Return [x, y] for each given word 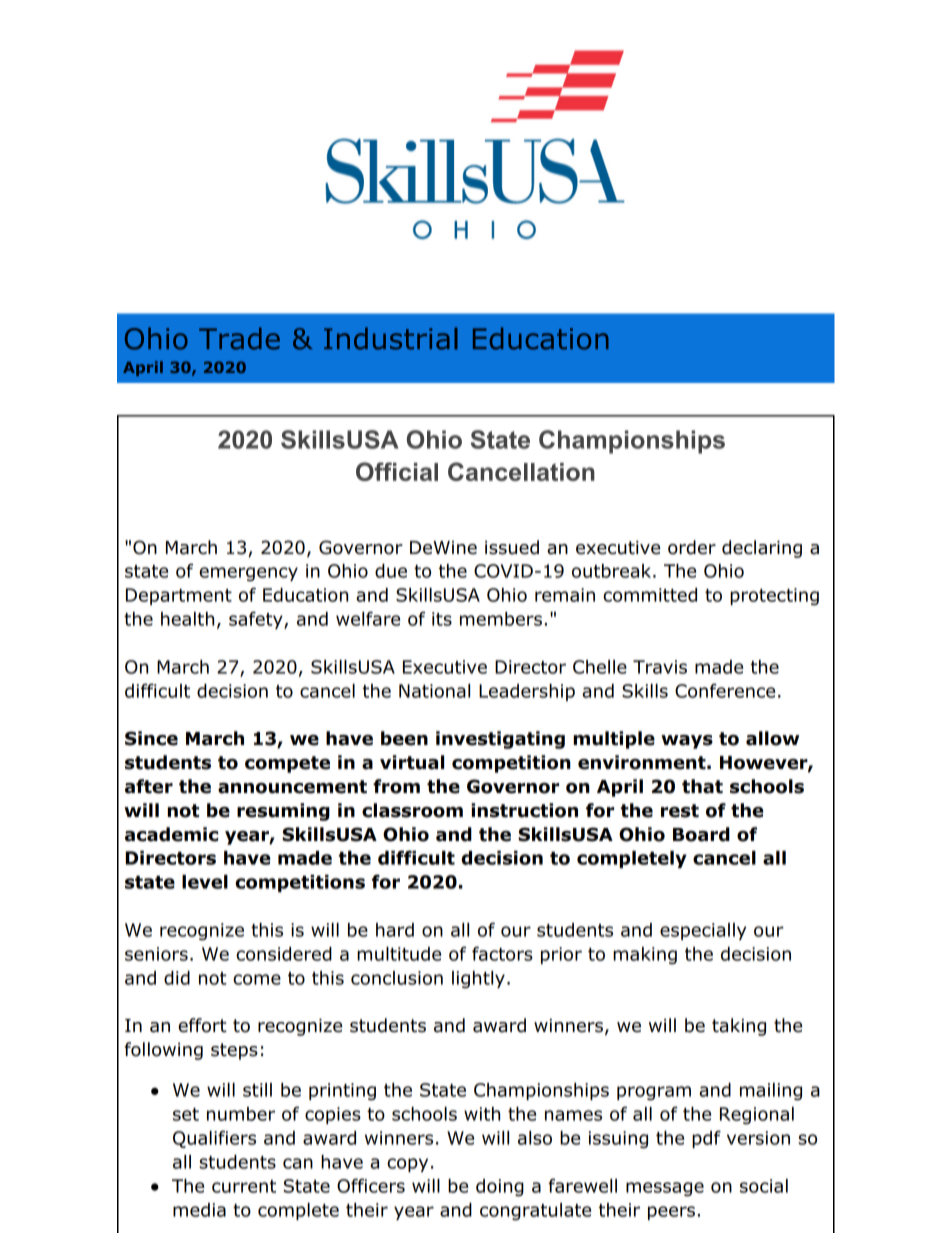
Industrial [391, 338]
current [244, 1186]
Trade [239, 338]
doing [500, 1188]
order [692, 547]
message [665, 1189]
